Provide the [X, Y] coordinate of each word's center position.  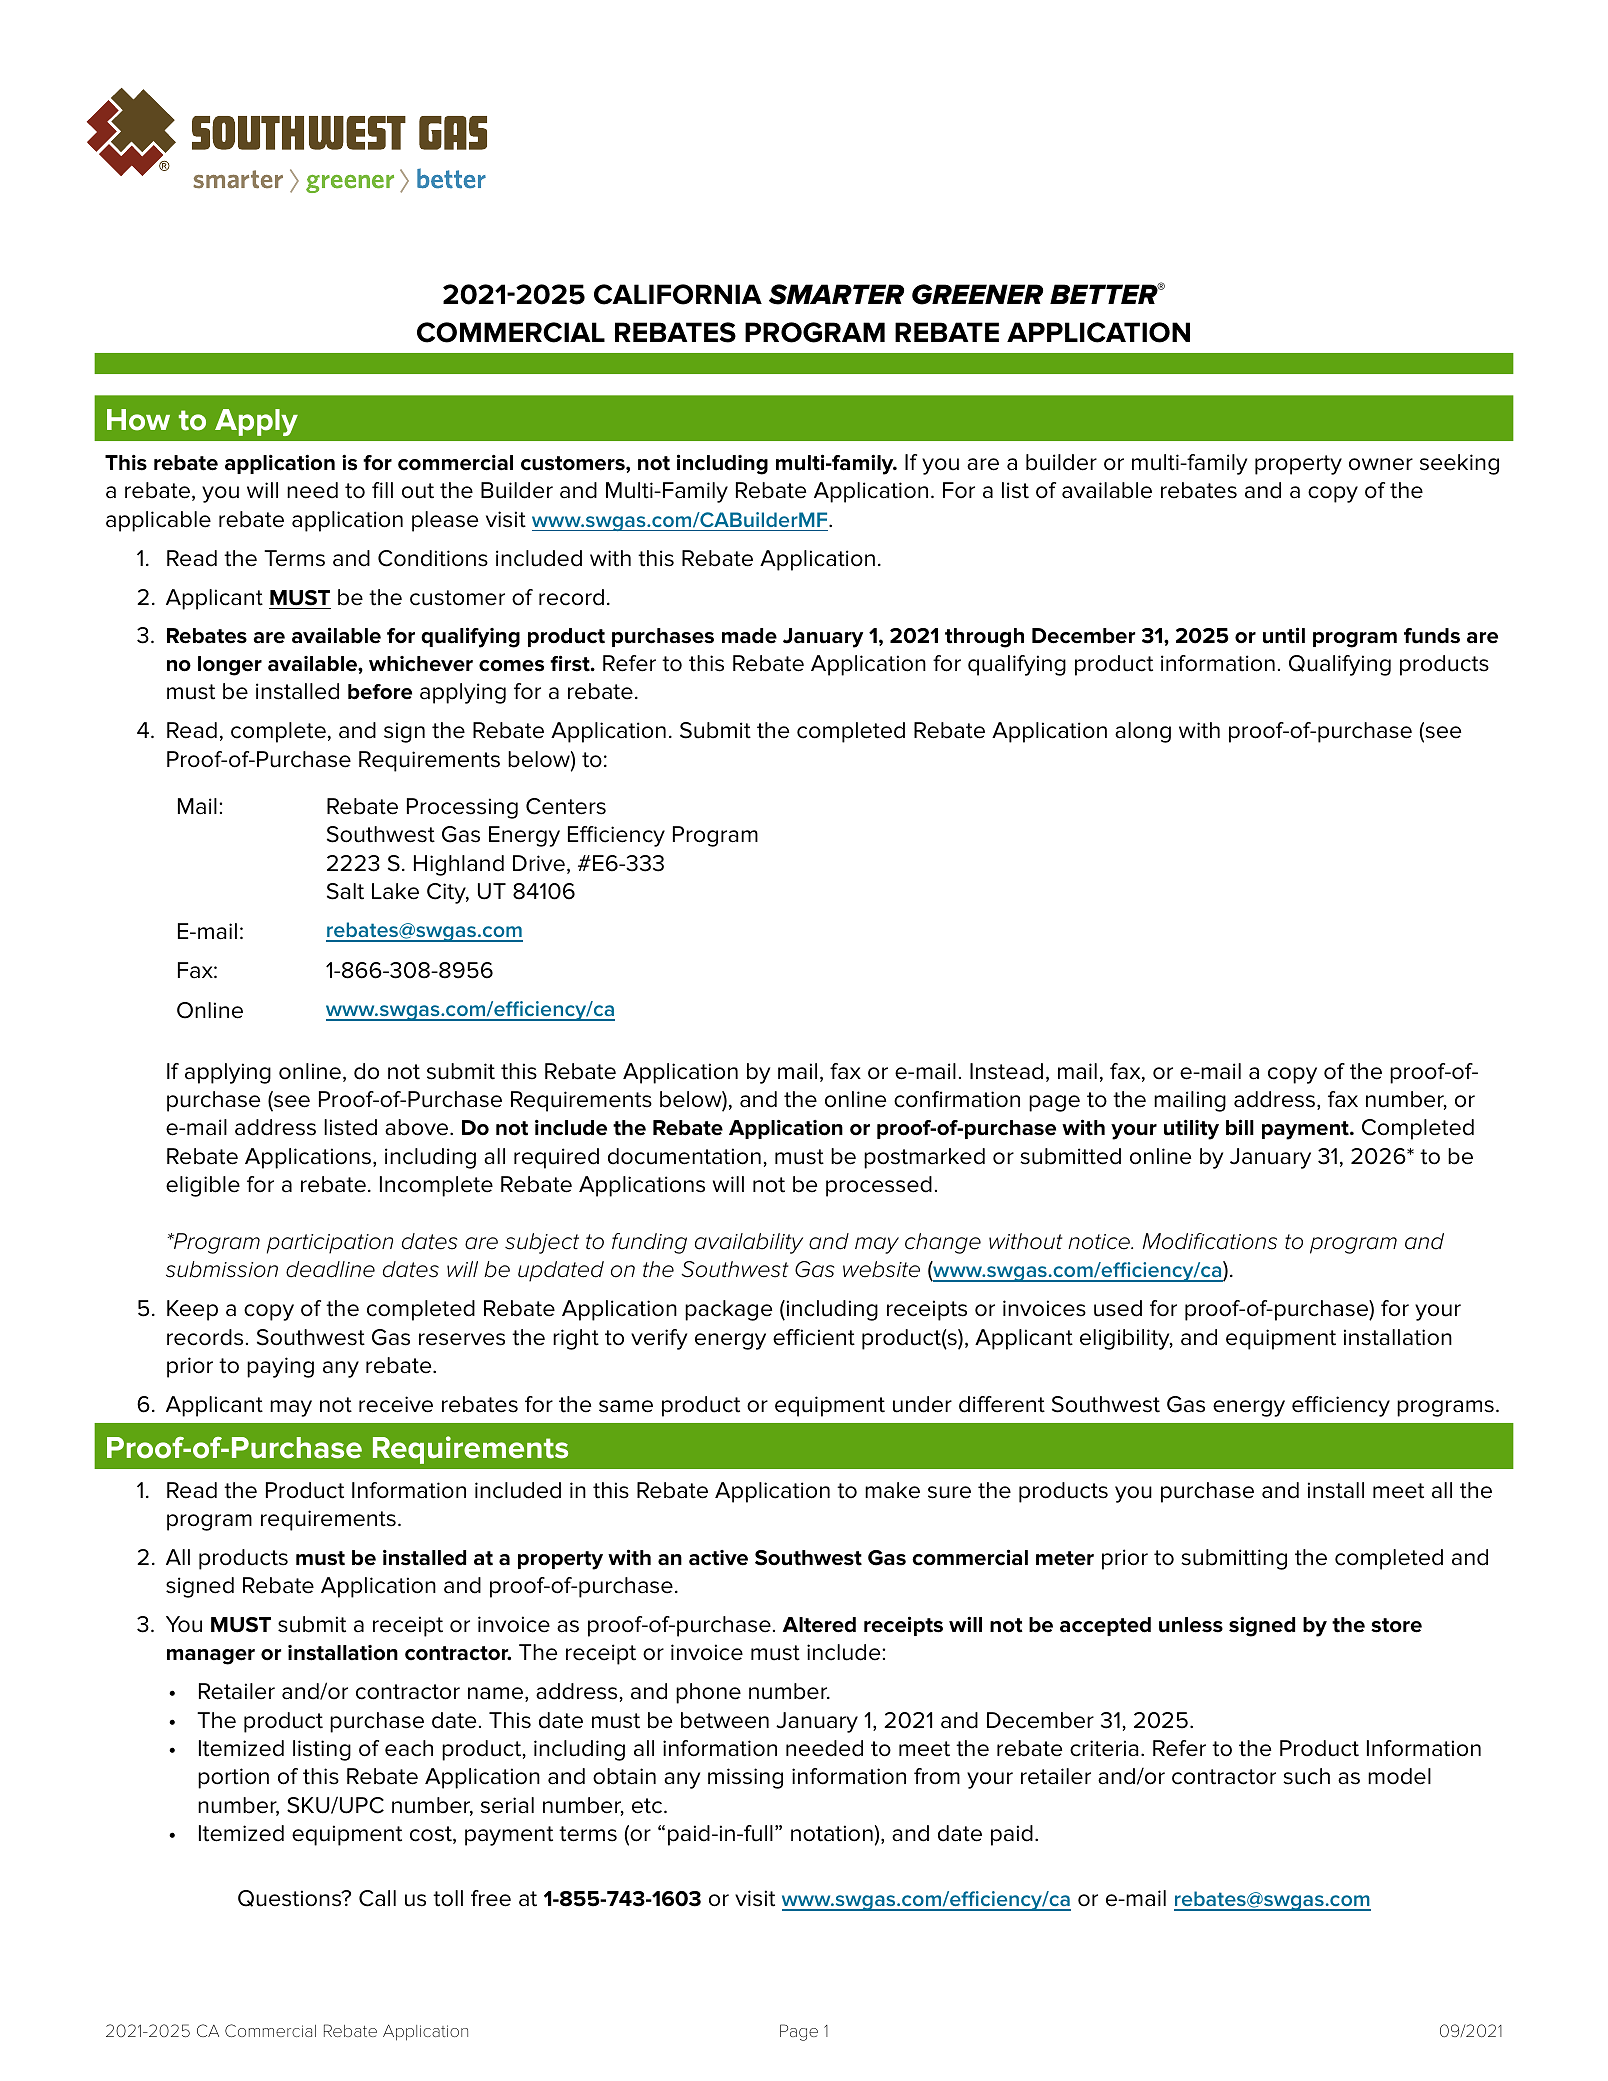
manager [211, 1657]
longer [230, 666]
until [1284, 635]
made [749, 636]
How [138, 420]
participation [330, 1244]
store [1396, 1625]
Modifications [1209, 1241]
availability [749, 1243]
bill [1240, 1127]
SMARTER [836, 294]
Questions [291, 1898]
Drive [539, 863]
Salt [345, 891]
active [718, 1558]
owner [1381, 464]
